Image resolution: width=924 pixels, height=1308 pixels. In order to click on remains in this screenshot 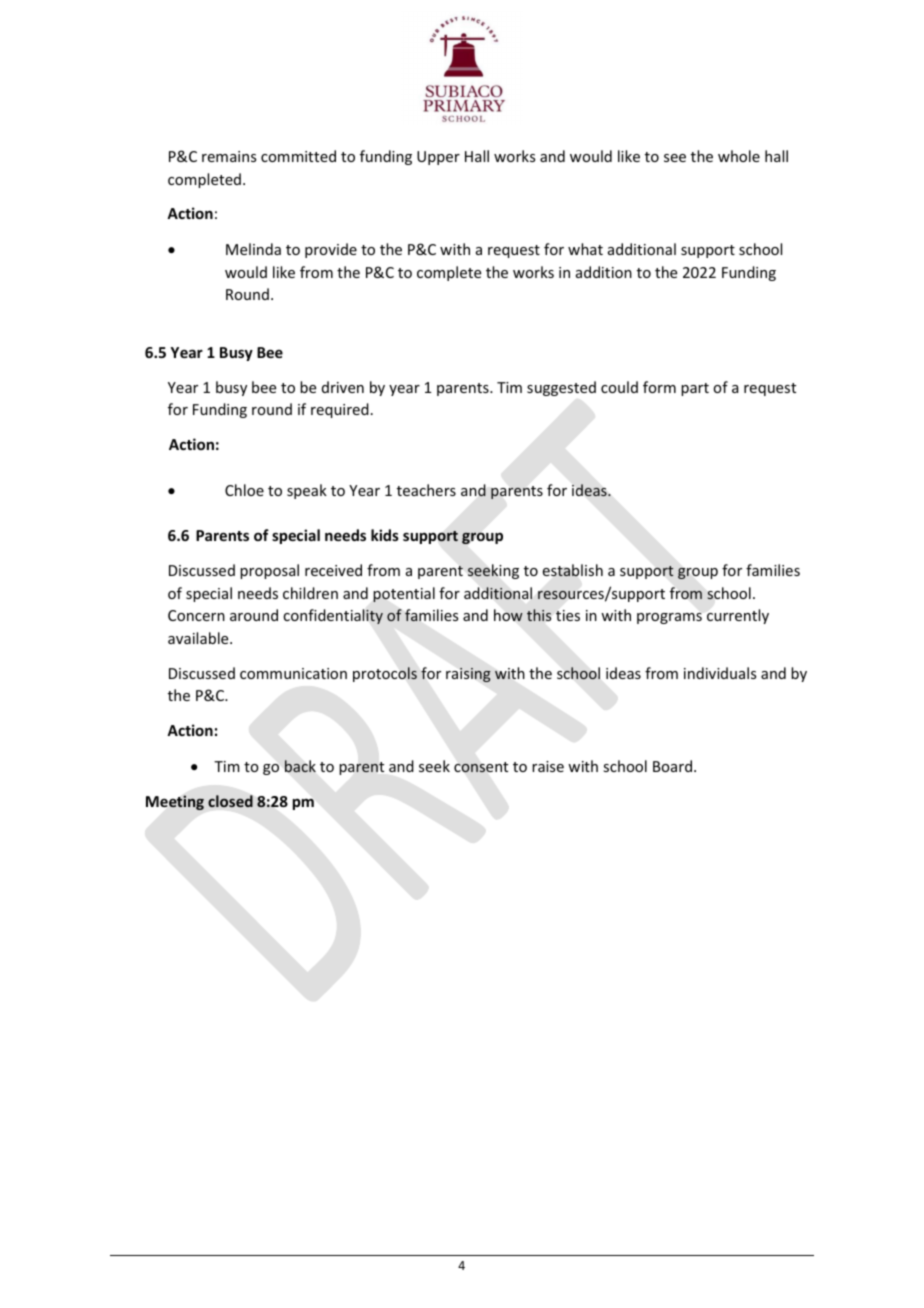, I will do `click(229, 156)`.
